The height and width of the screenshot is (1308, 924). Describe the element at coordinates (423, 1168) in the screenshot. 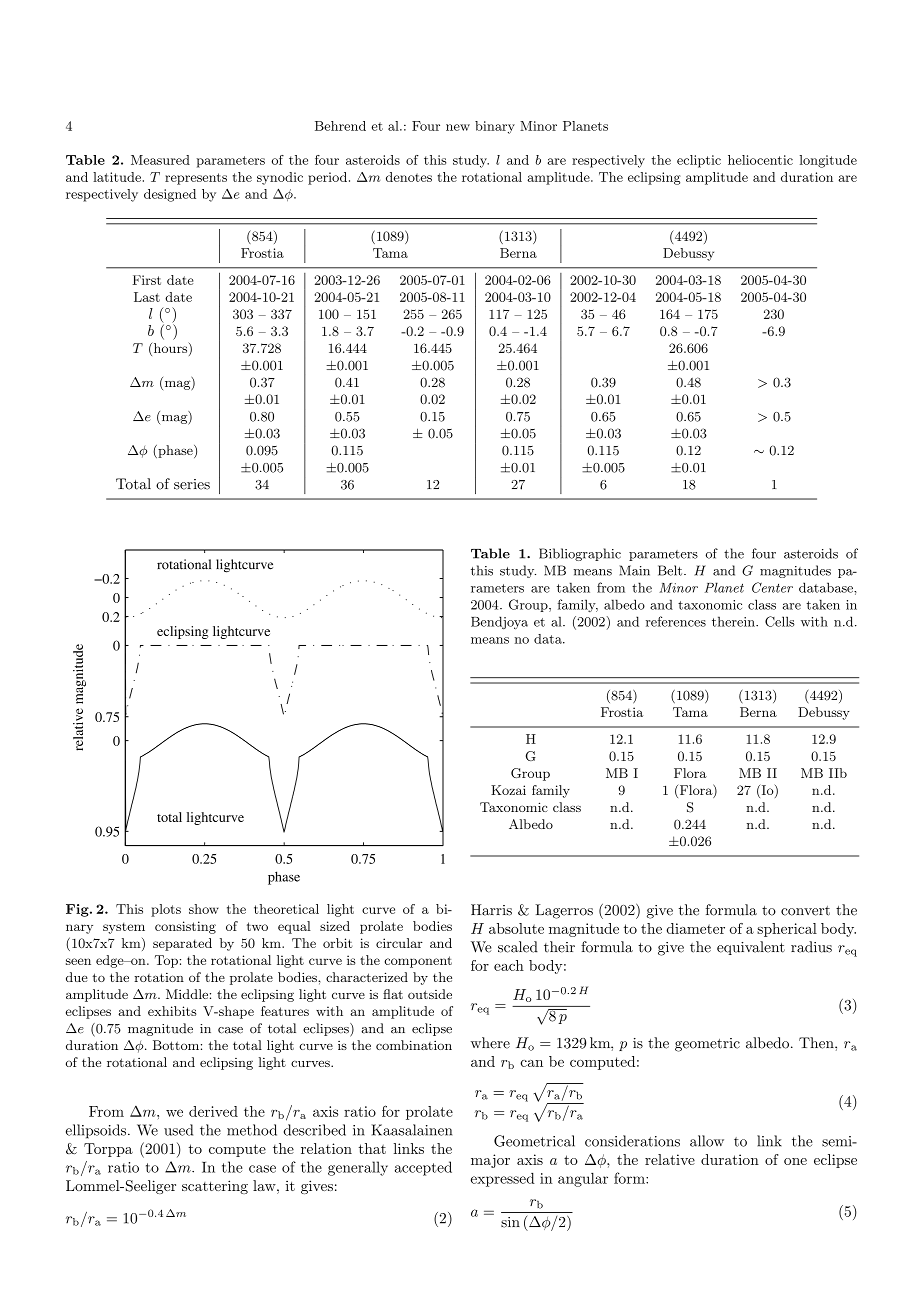

I see `accepted` at that location.
